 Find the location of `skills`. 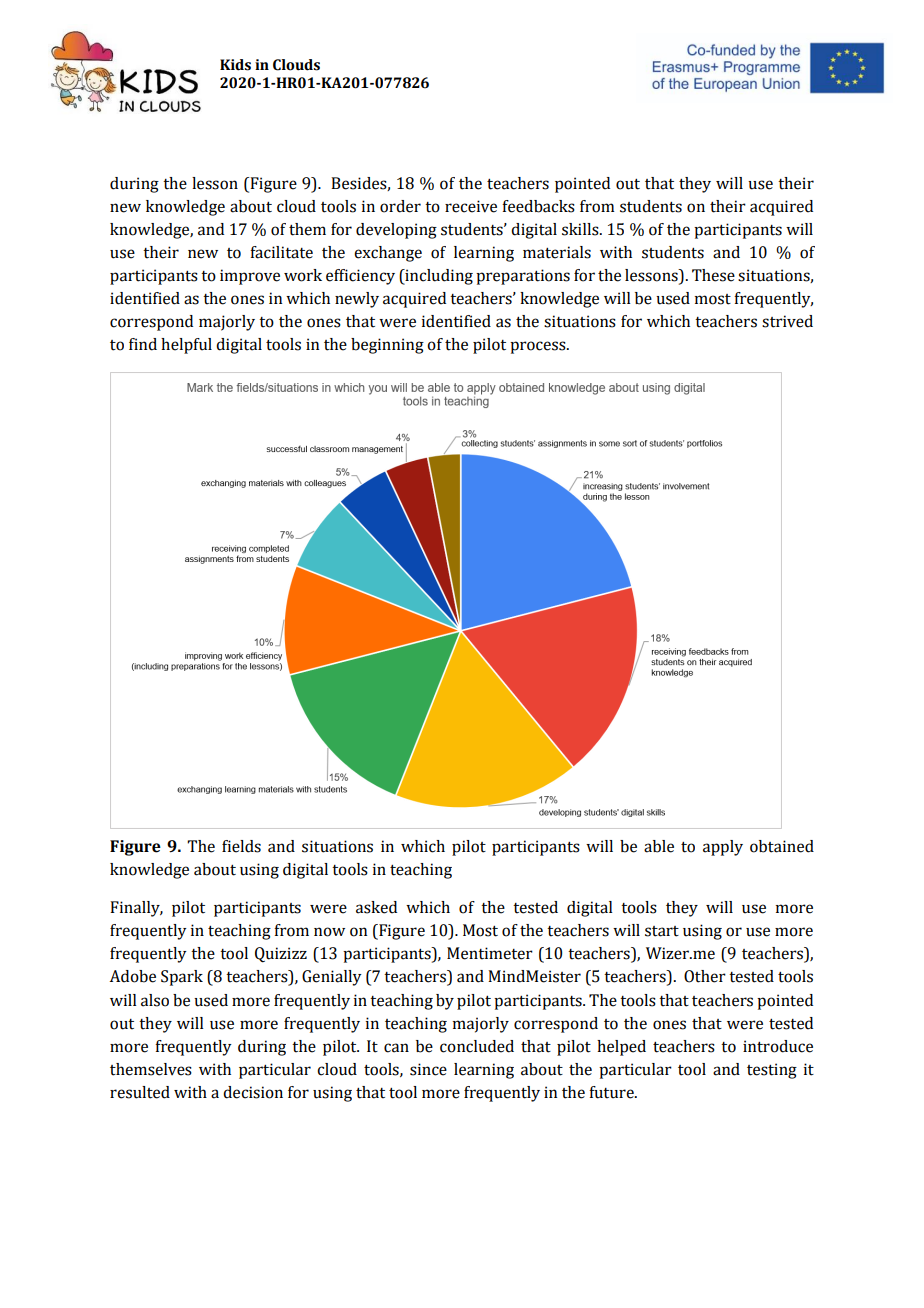

skills is located at coordinates (581, 229).
